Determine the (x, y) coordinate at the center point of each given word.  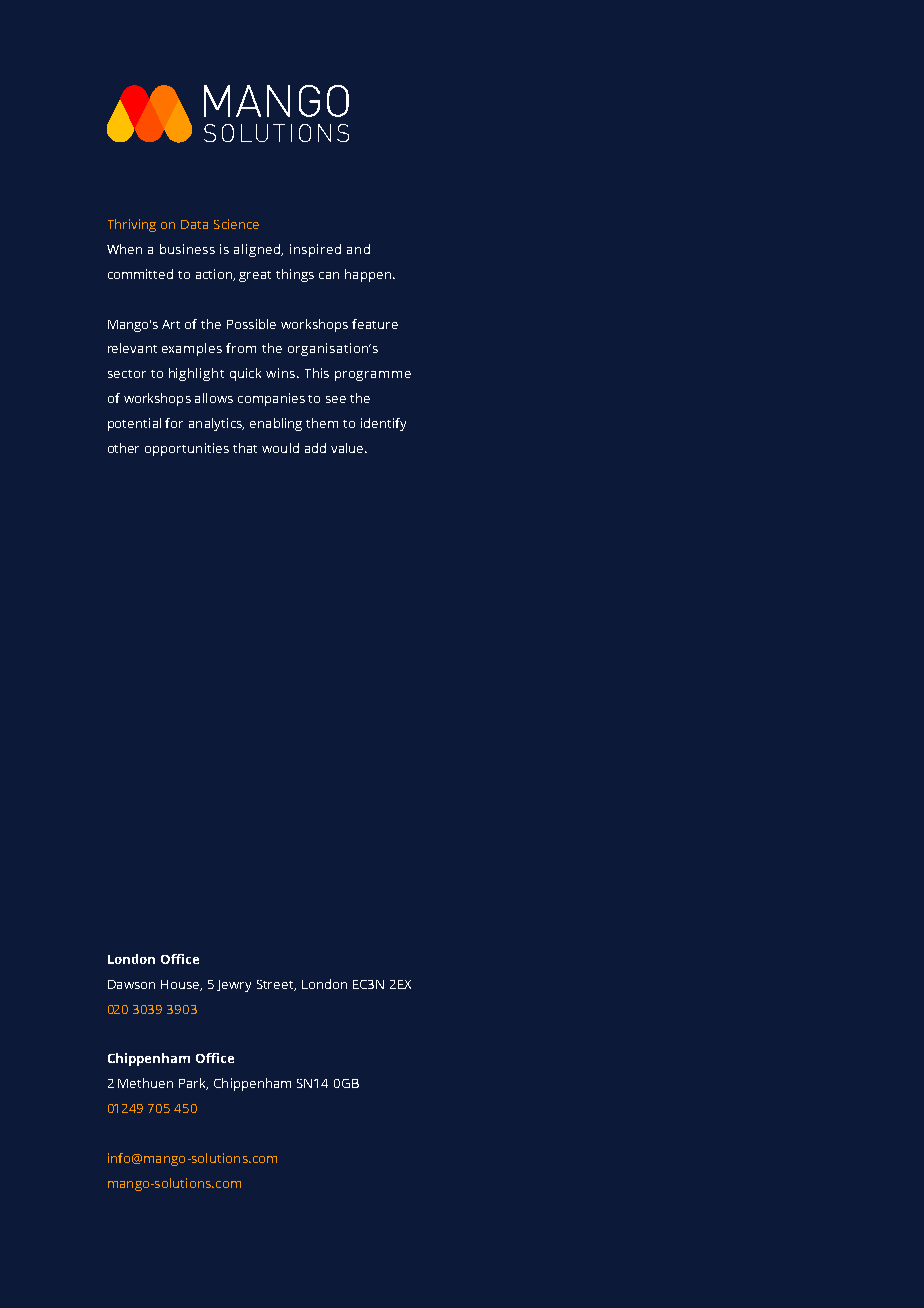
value (348, 448)
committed (140, 274)
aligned (258, 250)
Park (193, 1084)
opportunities (187, 449)
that (245, 448)
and (358, 249)
